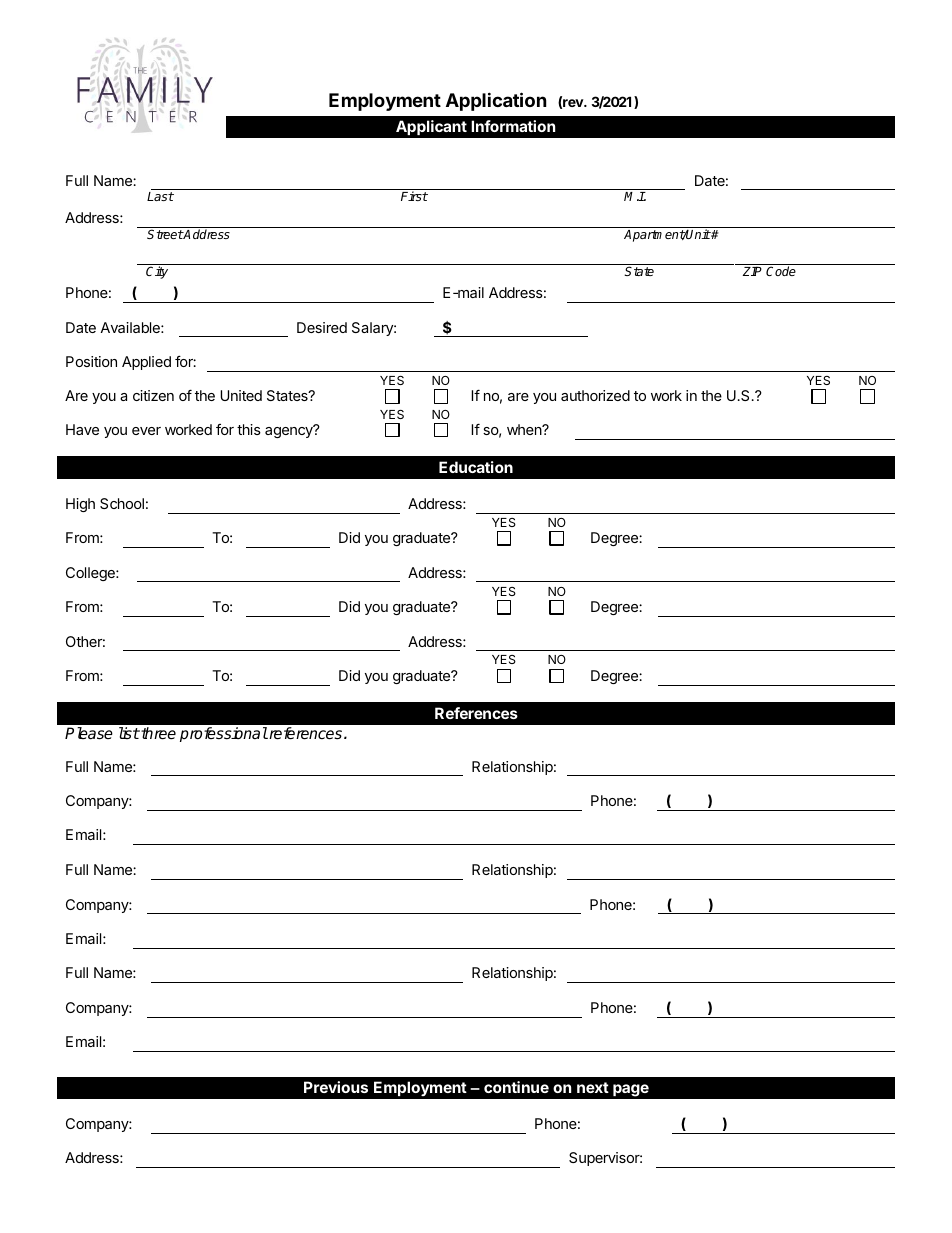 This document has height=1233, width=952. Describe the element at coordinates (336, 1087) in the document. I see `Previous` at that location.
